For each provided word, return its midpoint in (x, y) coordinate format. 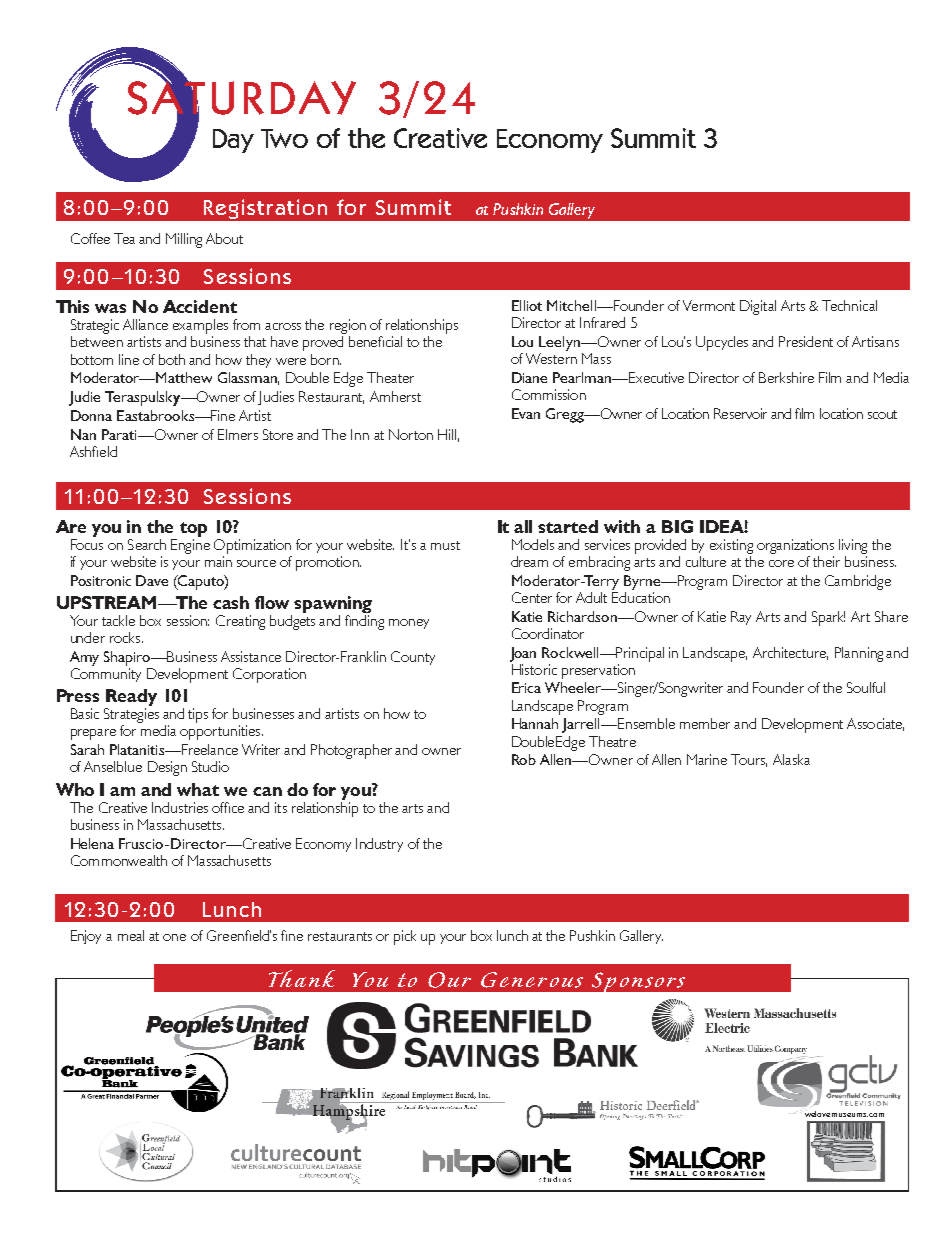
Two (284, 138)
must (445, 545)
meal (131, 935)
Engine (190, 546)
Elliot (527, 305)
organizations (795, 546)
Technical (849, 305)
